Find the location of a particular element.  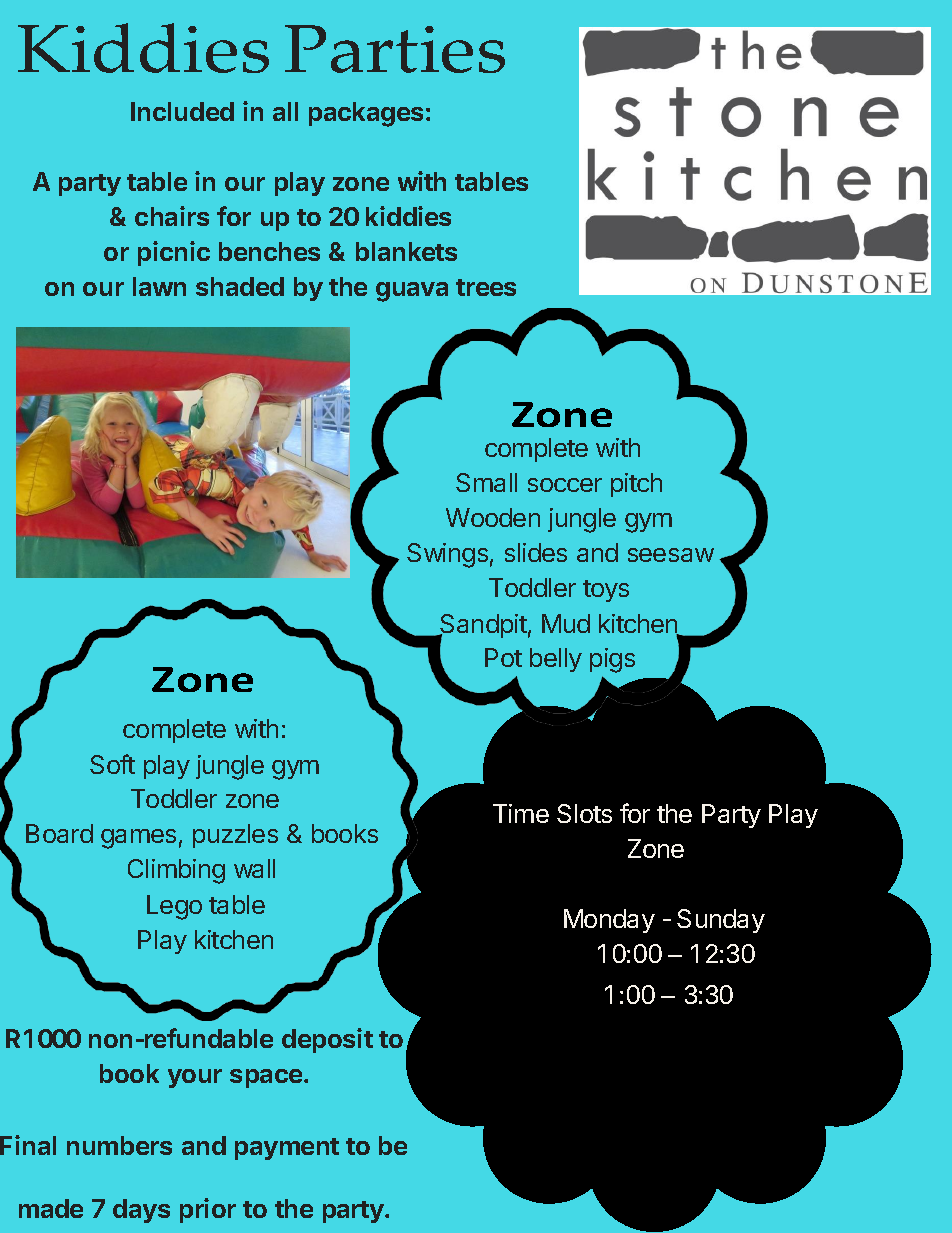

lawn is located at coordinates (159, 286).
